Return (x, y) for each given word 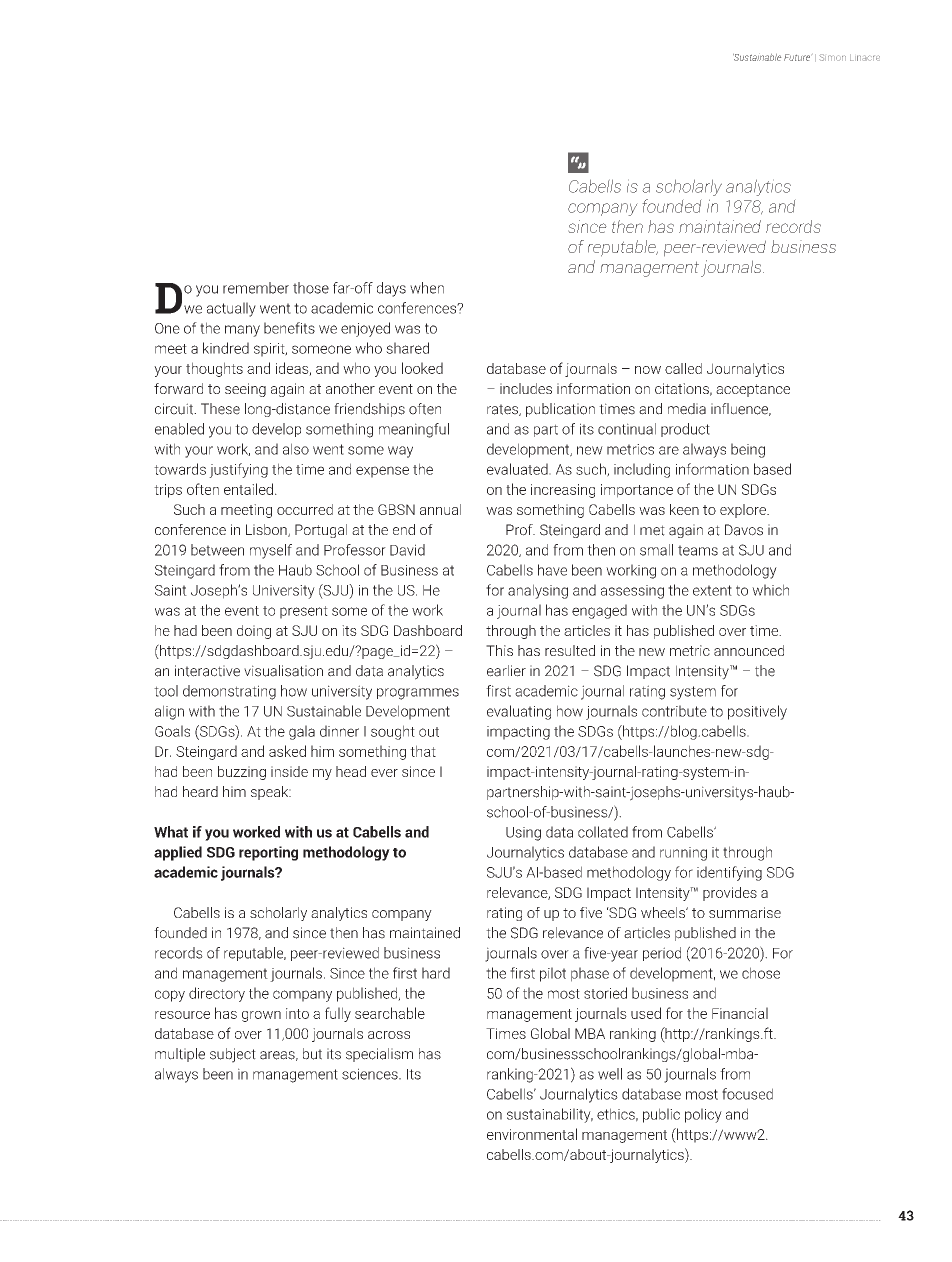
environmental (532, 1134)
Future (797, 57)
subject (233, 1055)
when (427, 288)
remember (256, 288)
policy (703, 1115)
